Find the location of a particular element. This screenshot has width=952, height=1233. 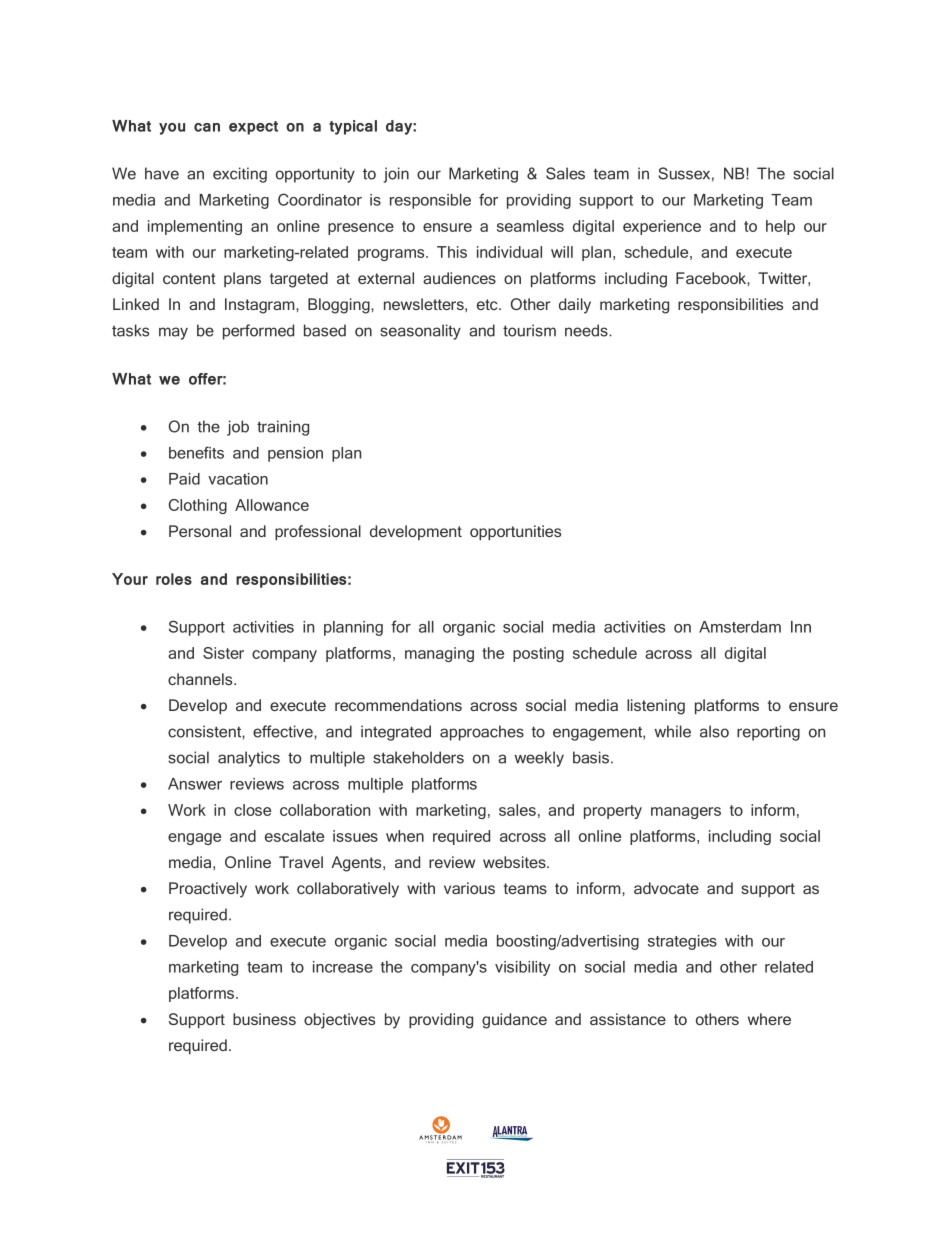

opportunities is located at coordinates (515, 533).
